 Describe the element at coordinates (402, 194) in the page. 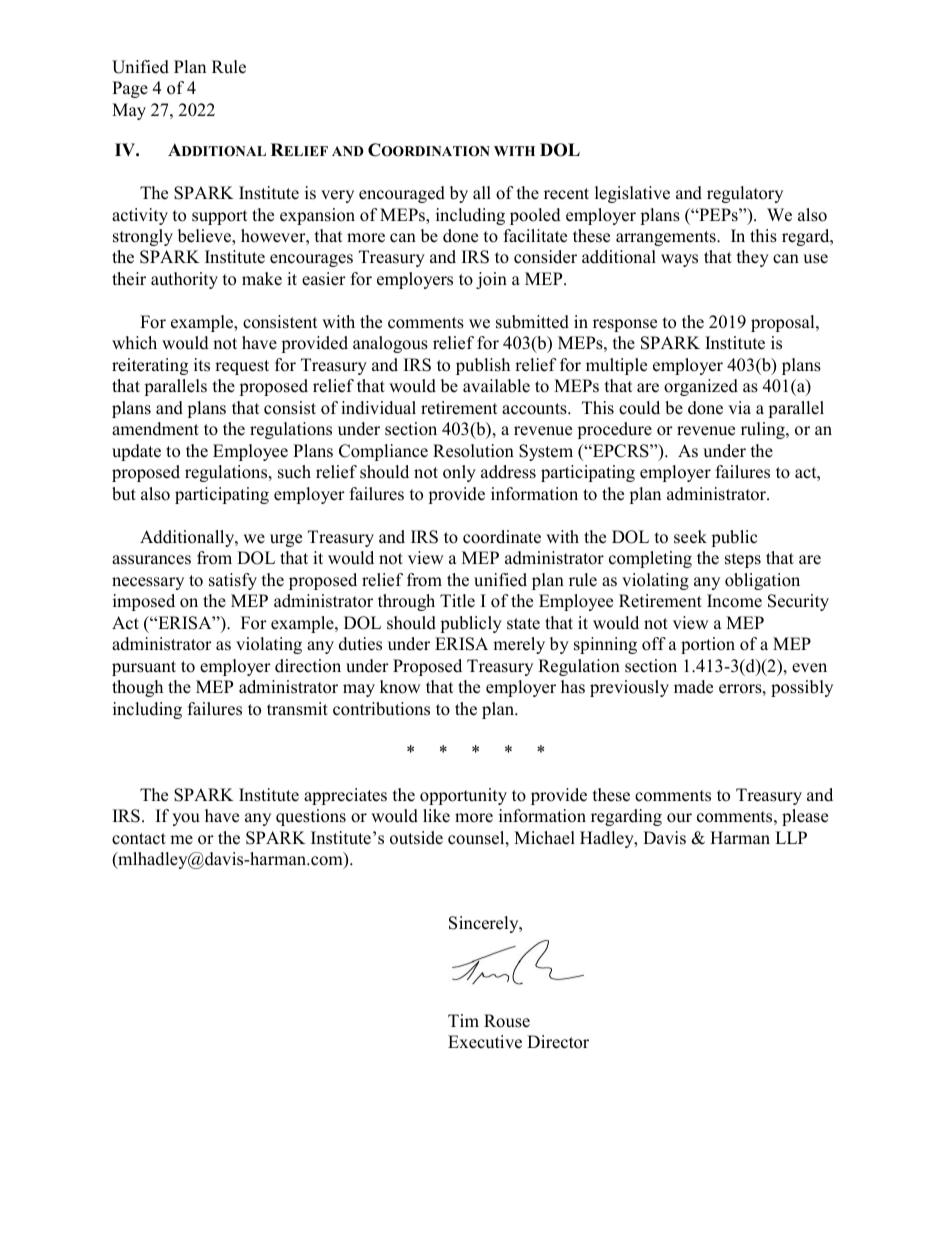

I see `encouraged` at that location.
